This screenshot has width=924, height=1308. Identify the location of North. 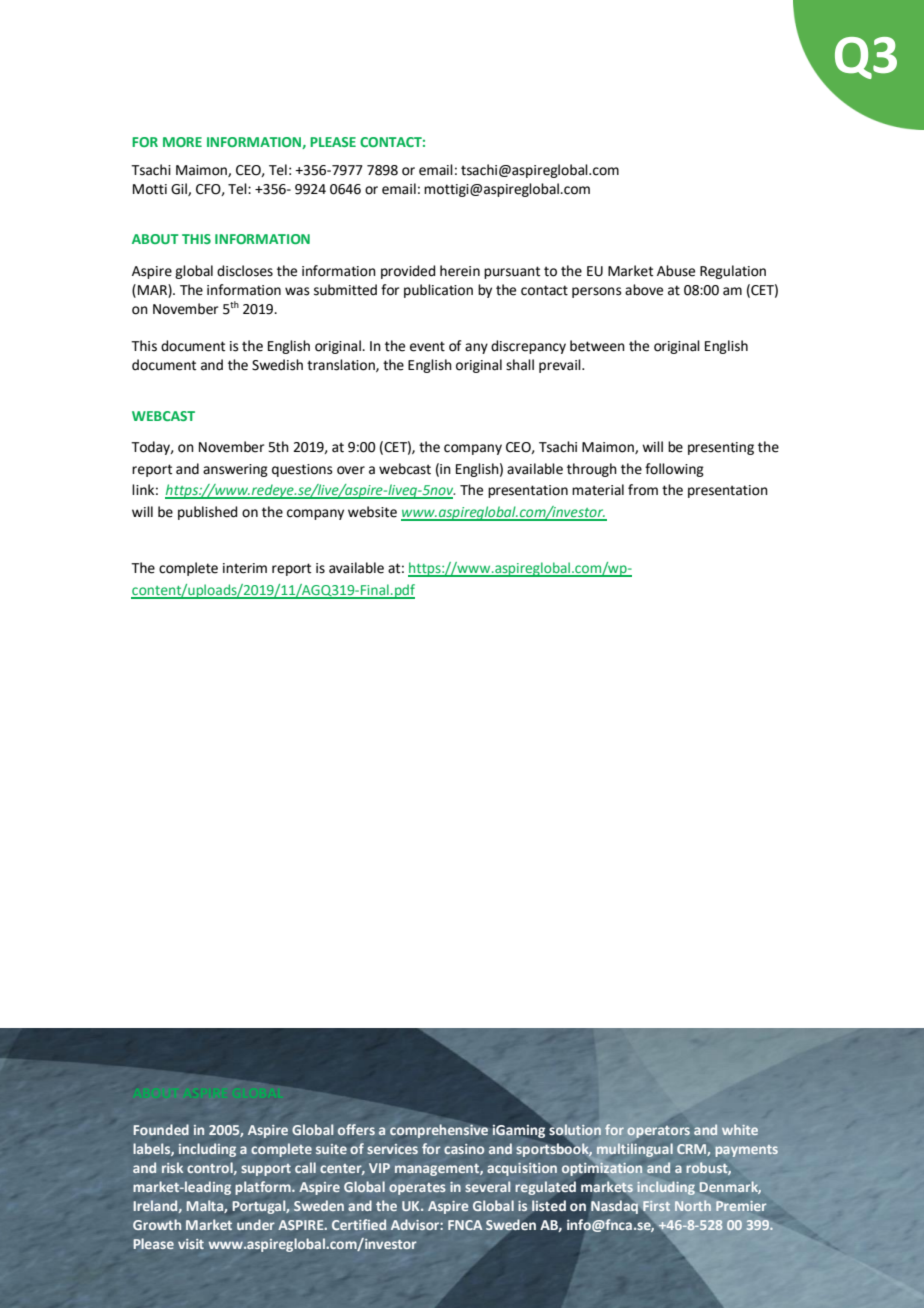
(693, 1205).
